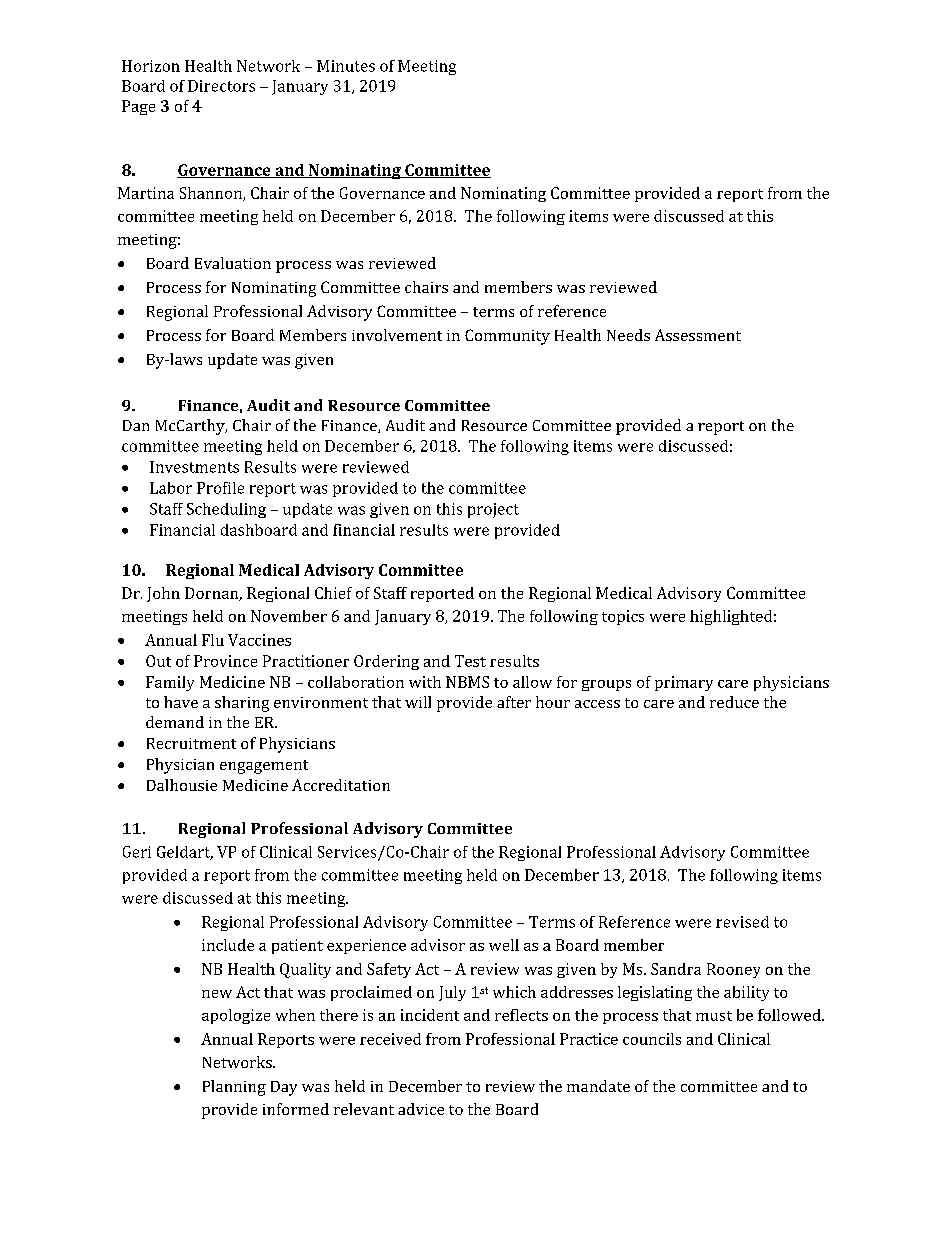 The width and height of the screenshot is (952, 1233). What do you see at coordinates (346, 66) in the screenshot?
I see `Minutes` at bounding box center [346, 66].
